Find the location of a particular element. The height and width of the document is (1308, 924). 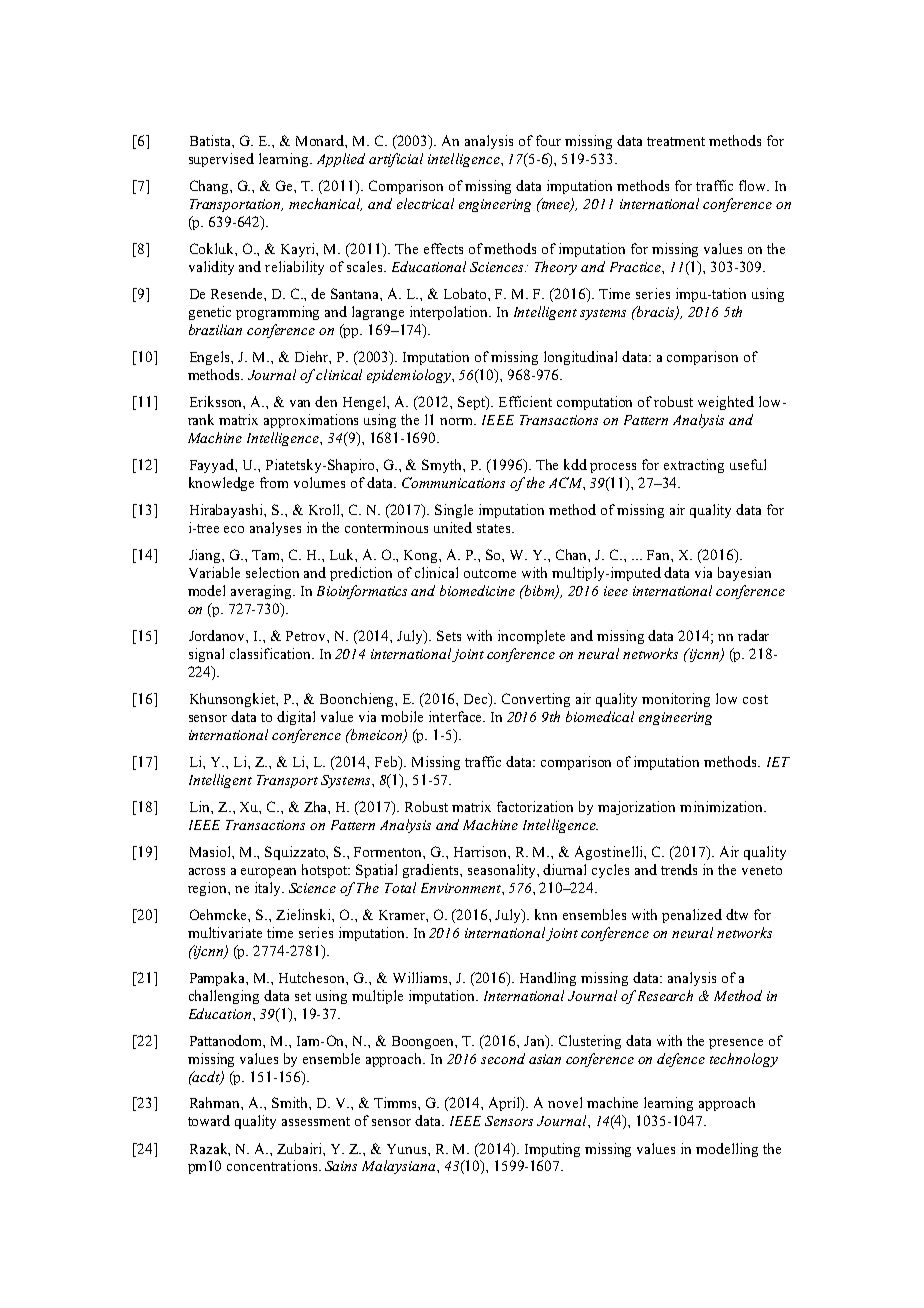

Communications is located at coordinates (453, 482).
